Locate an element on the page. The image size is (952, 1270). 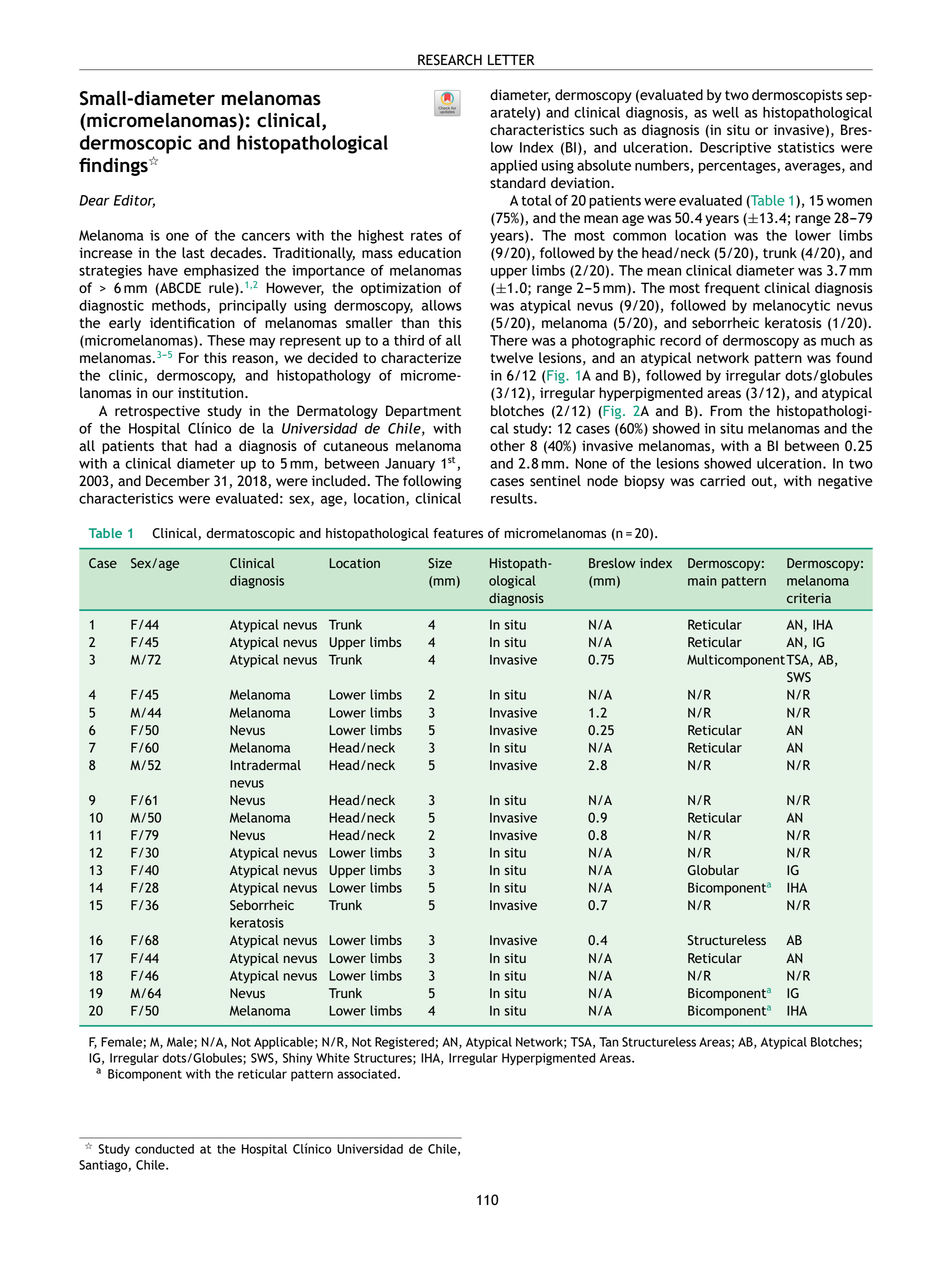
cancers is located at coordinates (266, 236).
